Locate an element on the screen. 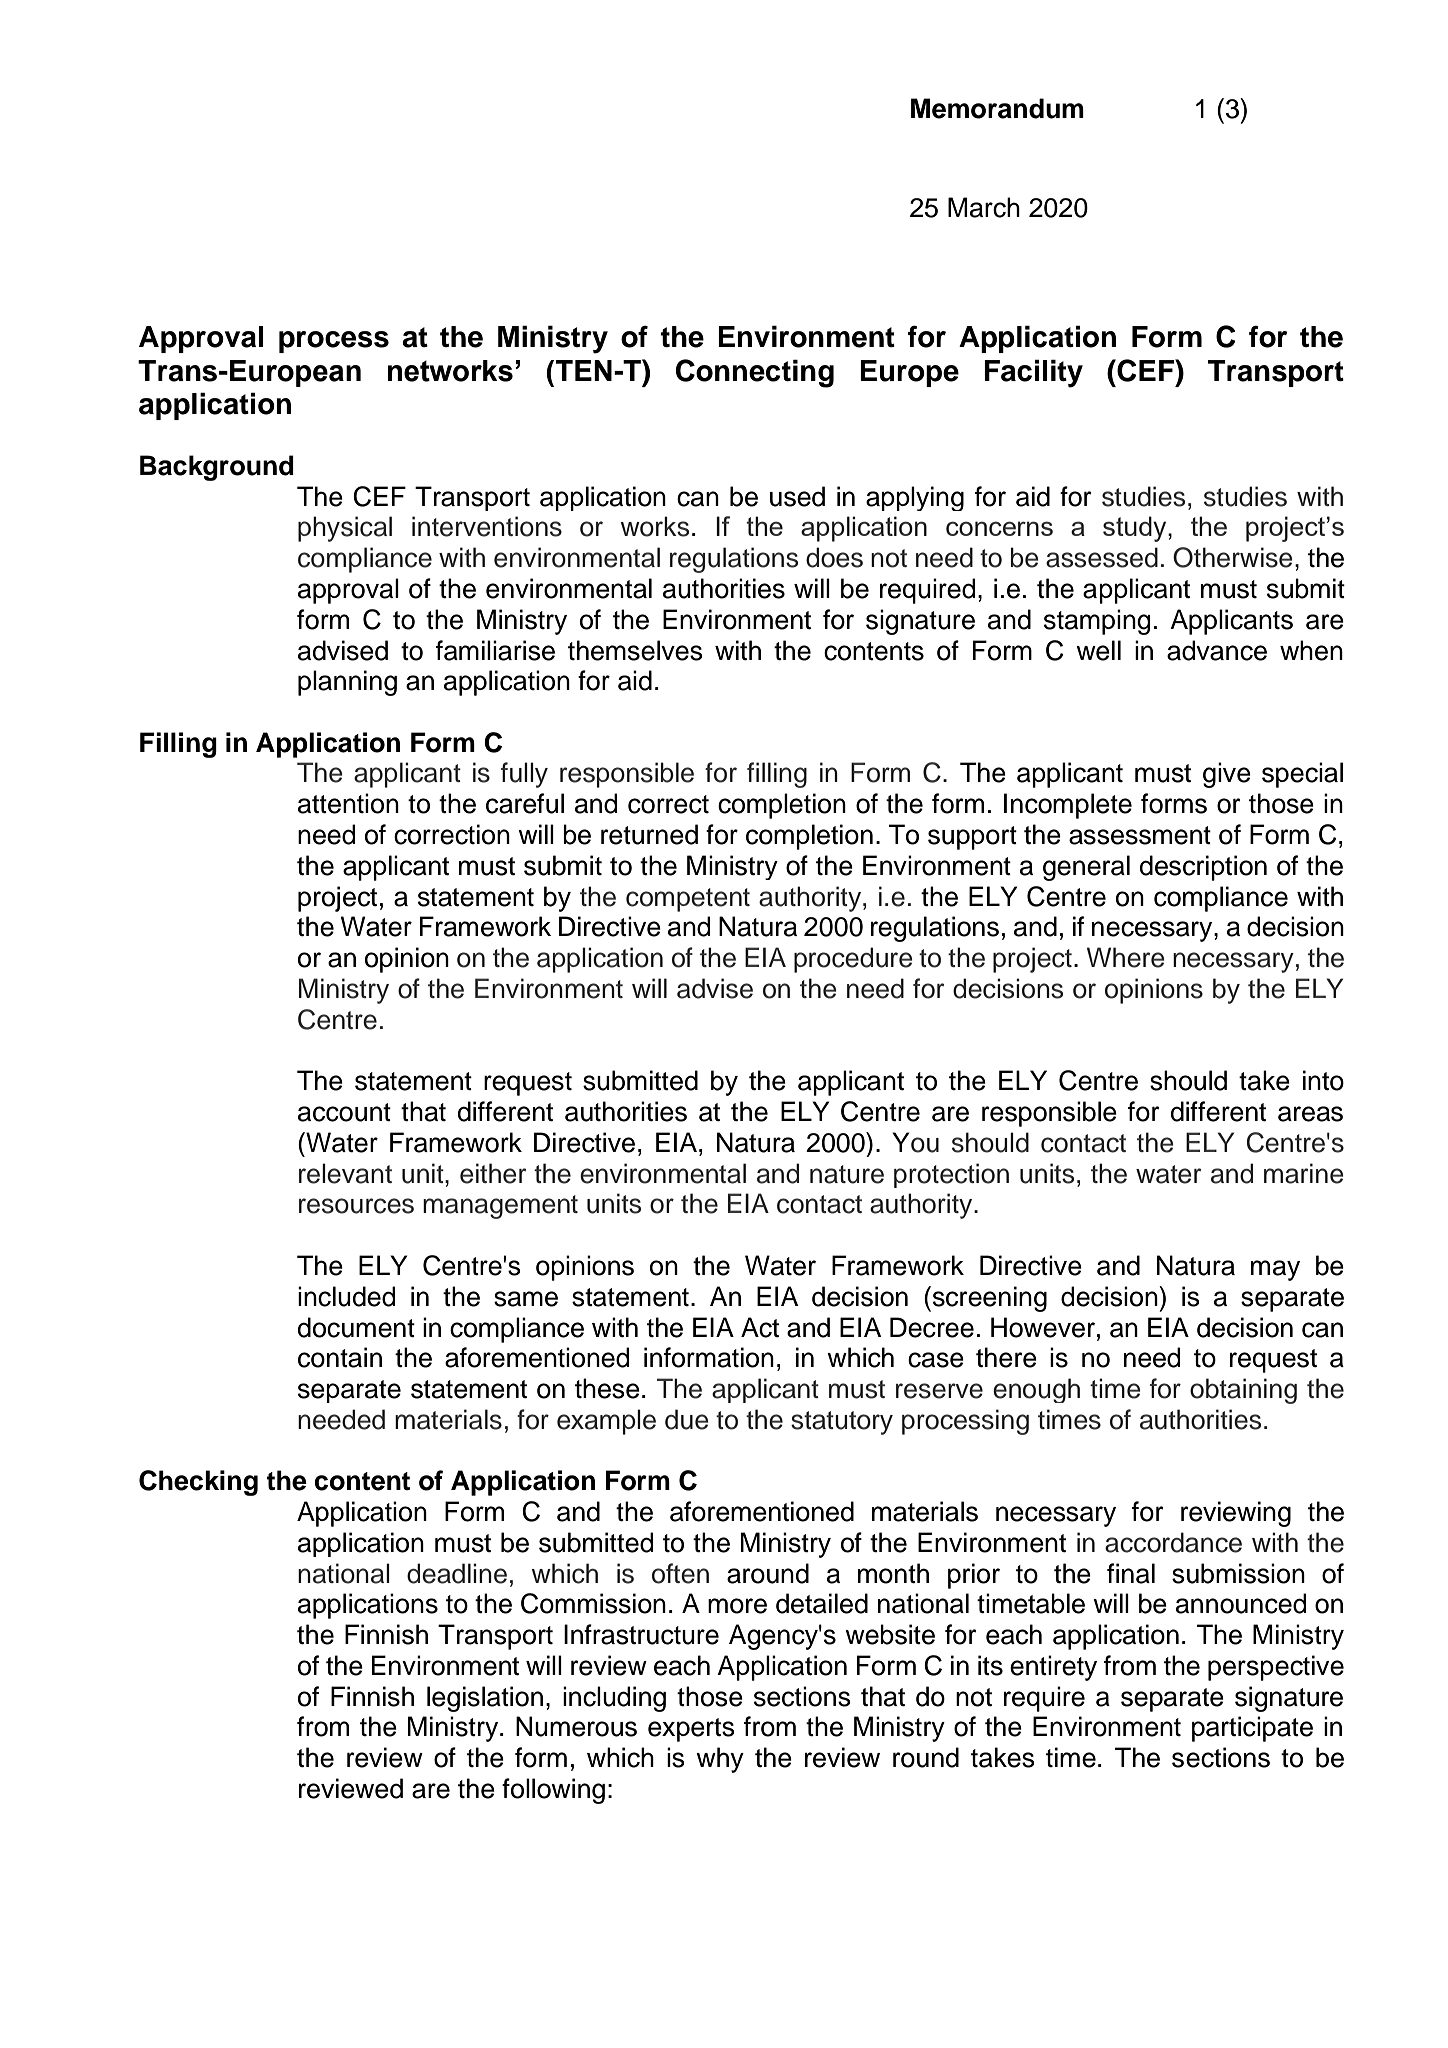 This screenshot has height=2048, width=1448. physical is located at coordinates (345, 529).
